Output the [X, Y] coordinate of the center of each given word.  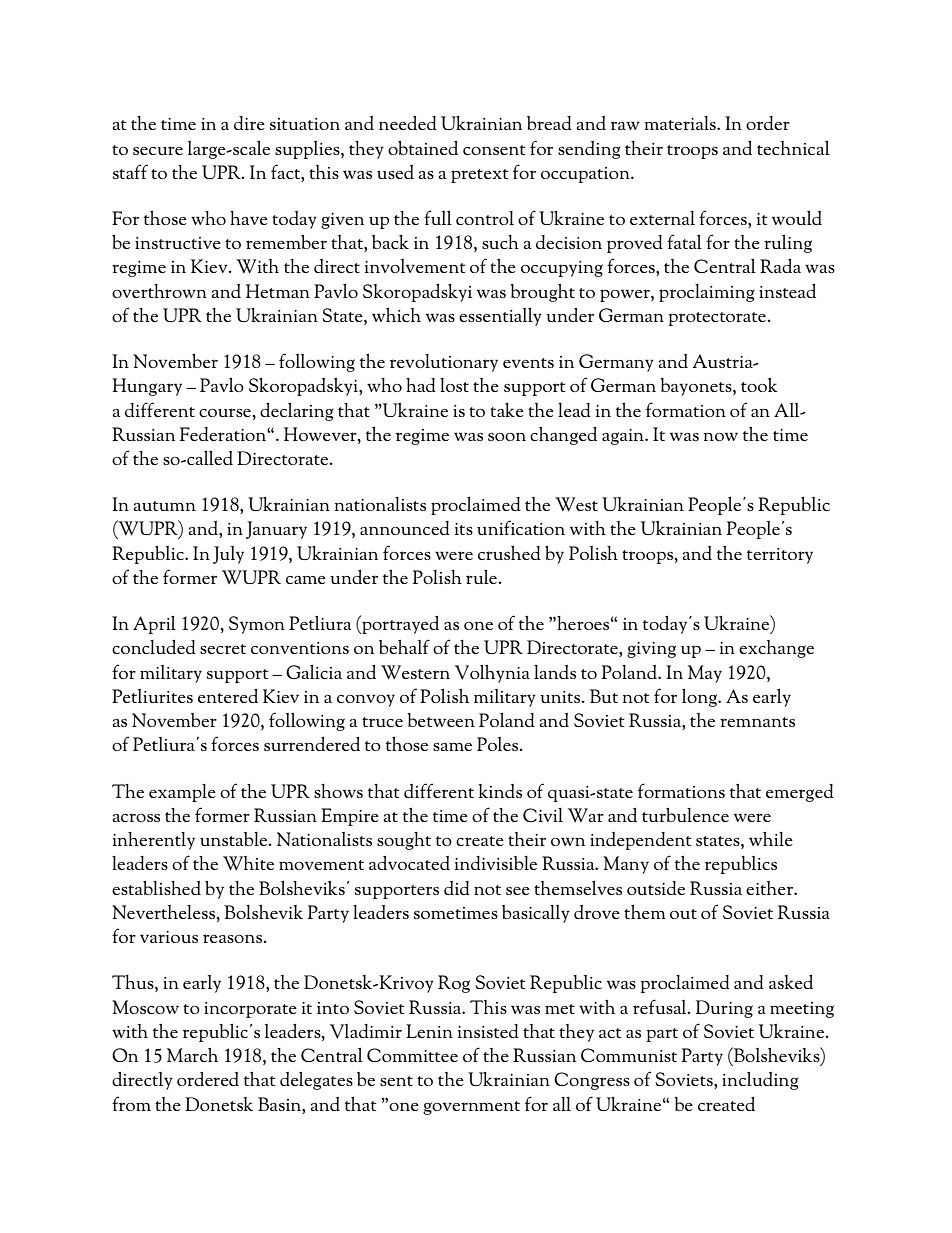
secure [158, 150]
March [192, 1055]
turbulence [685, 815]
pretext [479, 176]
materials [681, 123]
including [760, 1081]
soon [507, 437]
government [471, 1108]
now [721, 436]
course [225, 412]
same [452, 747]
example [182, 793]
